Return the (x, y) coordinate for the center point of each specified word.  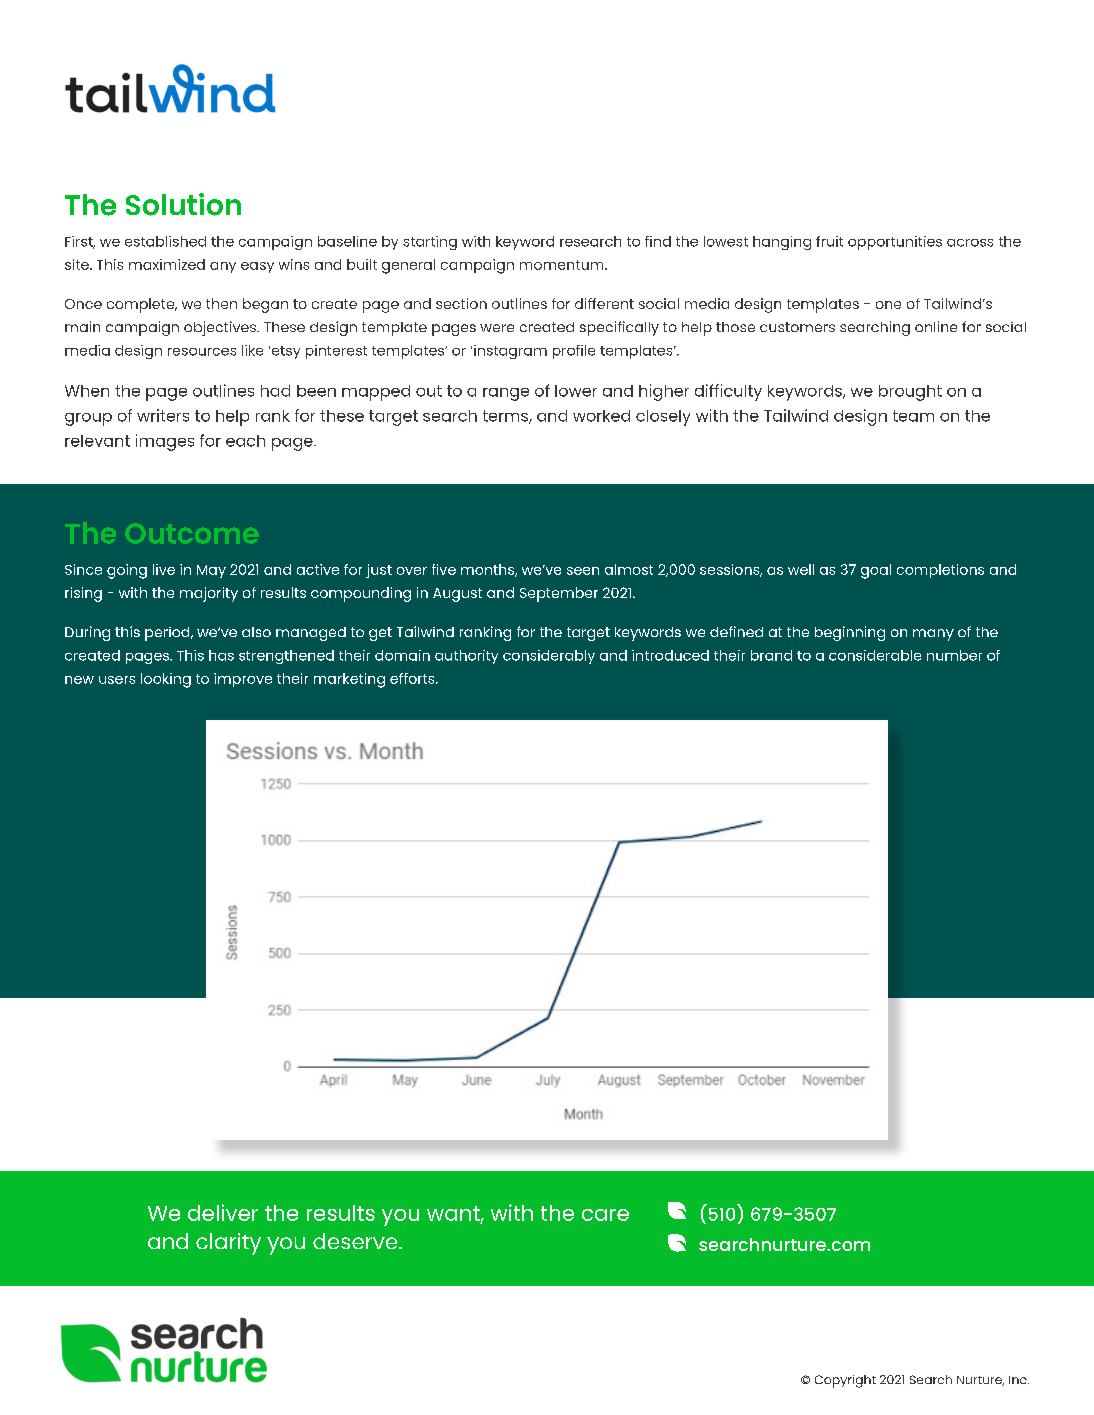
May (211, 571)
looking (166, 680)
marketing (349, 680)
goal (876, 571)
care (605, 1215)
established (165, 241)
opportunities (895, 243)
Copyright (845, 1381)
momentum (563, 265)
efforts (413, 678)
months (489, 570)
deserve (356, 1241)
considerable (875, 655)
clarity (228, 1244)
